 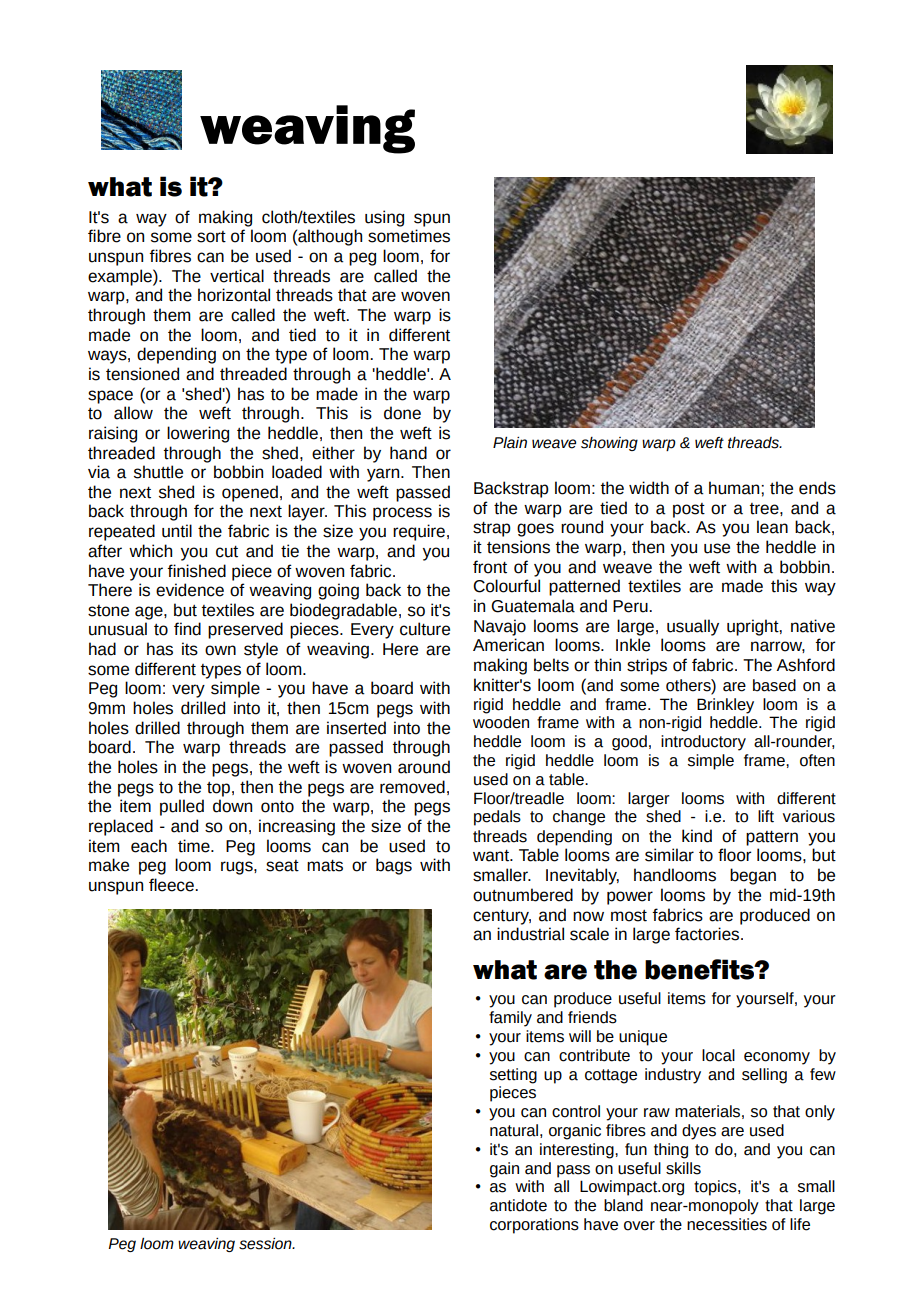 What do you see at coordinates (609, 444) in the screenshot?
I see `showing` at bounding box center [609, 444].
